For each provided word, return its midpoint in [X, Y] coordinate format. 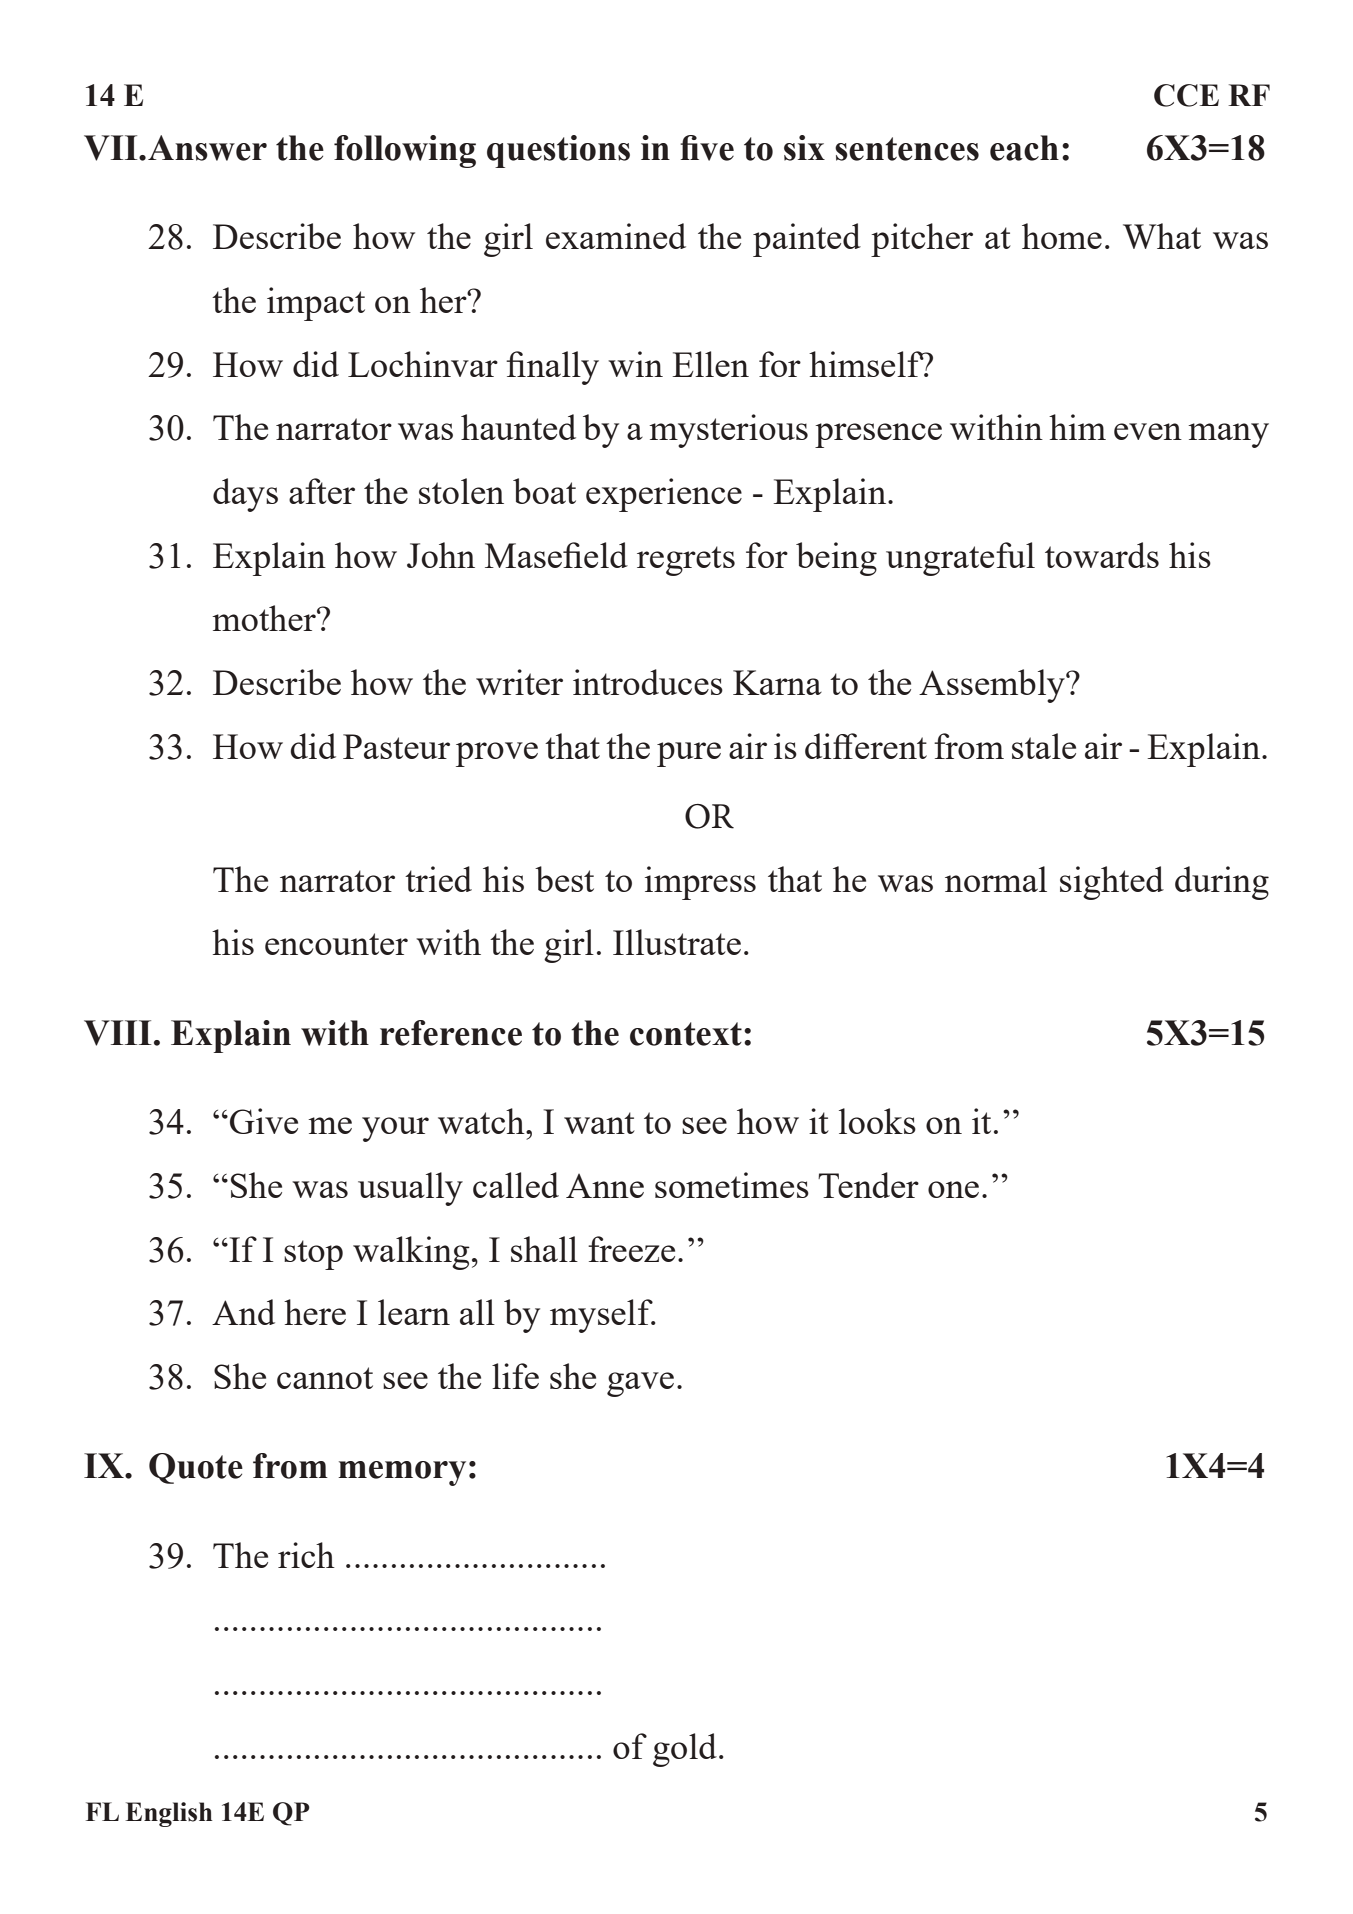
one [953, 1189]
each [1024, 148]
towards [1102, 555]
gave [640, 1384]
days [245, 495]
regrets [686, 561]
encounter [336, 944]
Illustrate [677, 942]
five [707, 148]
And [243, 1312]
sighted [1112, 883]
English [169, 1814]
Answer [207, 148]
